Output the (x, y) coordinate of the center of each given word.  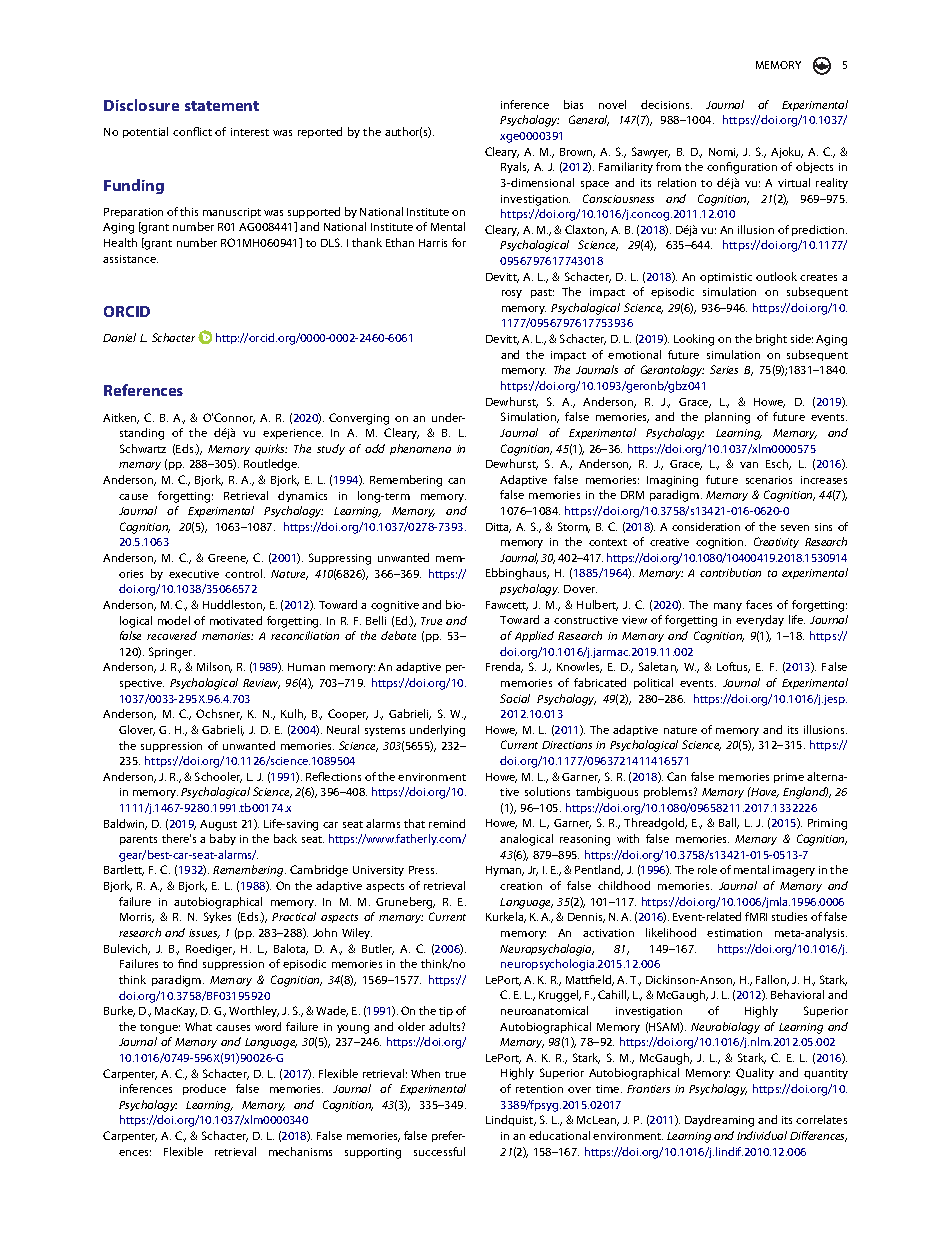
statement (222, 106)
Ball (729, 823)
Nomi (723, 153)
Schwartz (143, 448)
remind (447, 823)
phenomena (420, 449)
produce (204, 1089)
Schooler (218, 777)
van (749, 465)
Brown (577, 153)
